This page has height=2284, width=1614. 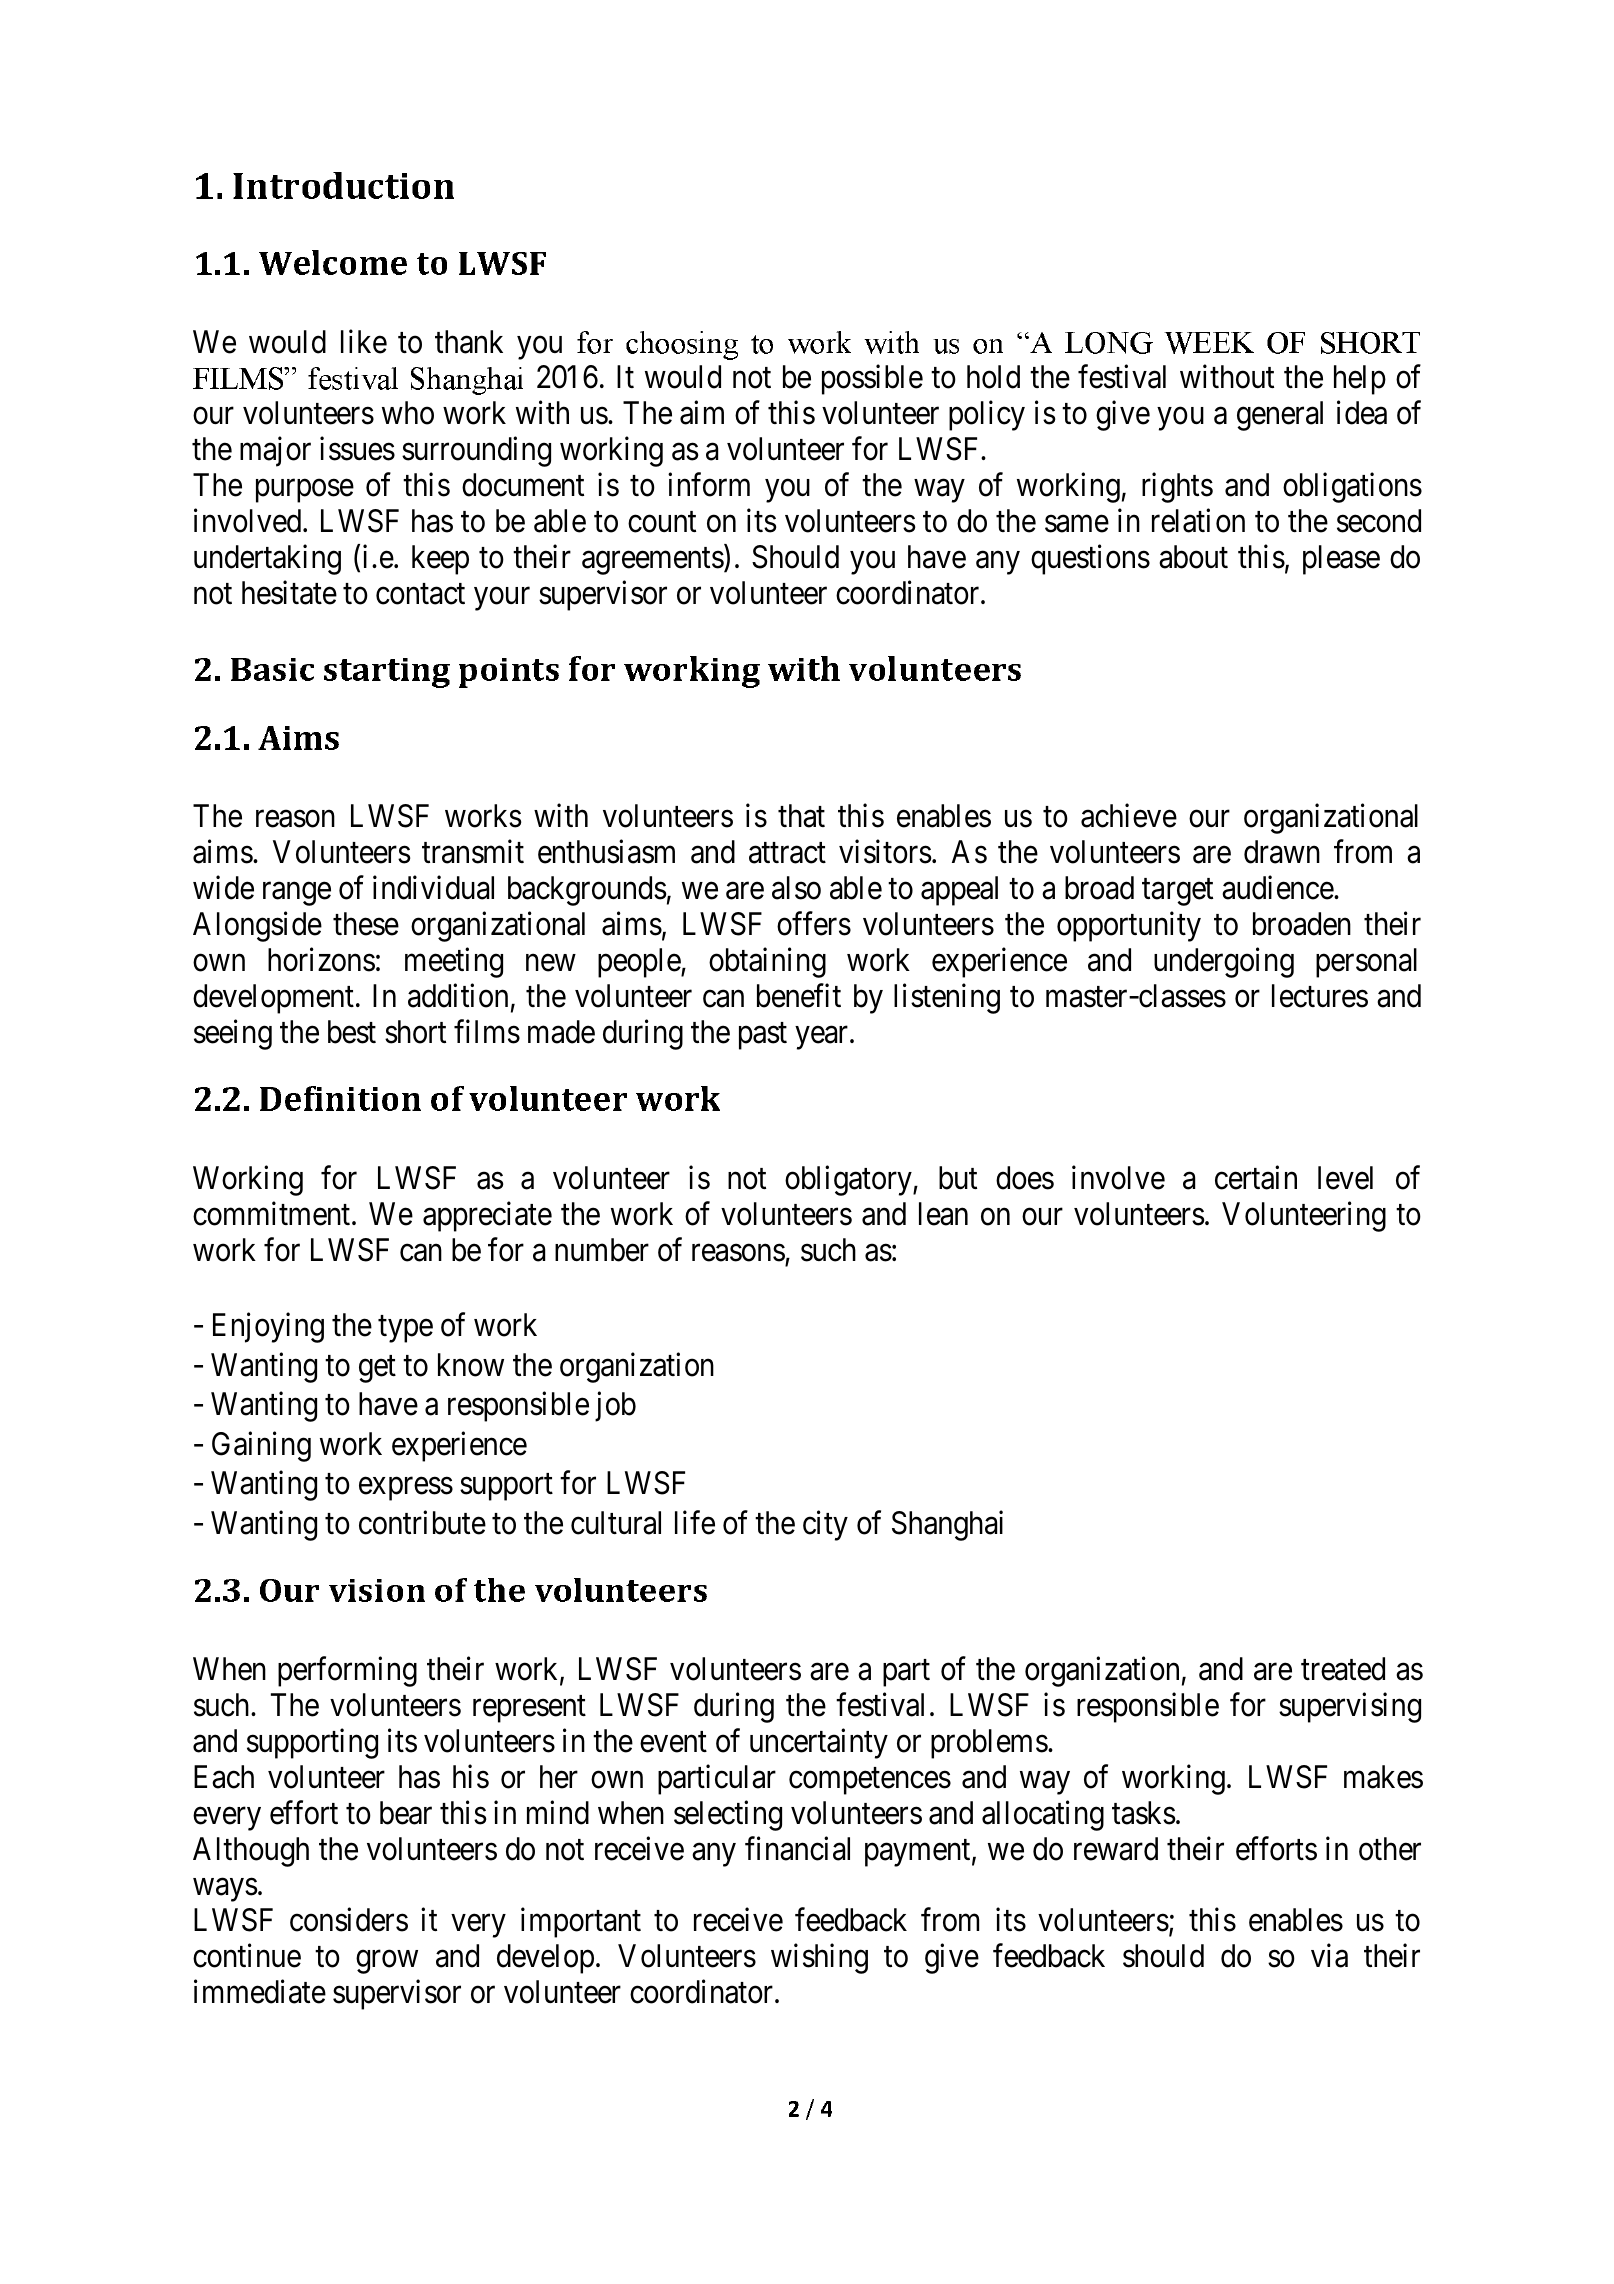 I want to click on commitment, so click(x=273, y=1213).
